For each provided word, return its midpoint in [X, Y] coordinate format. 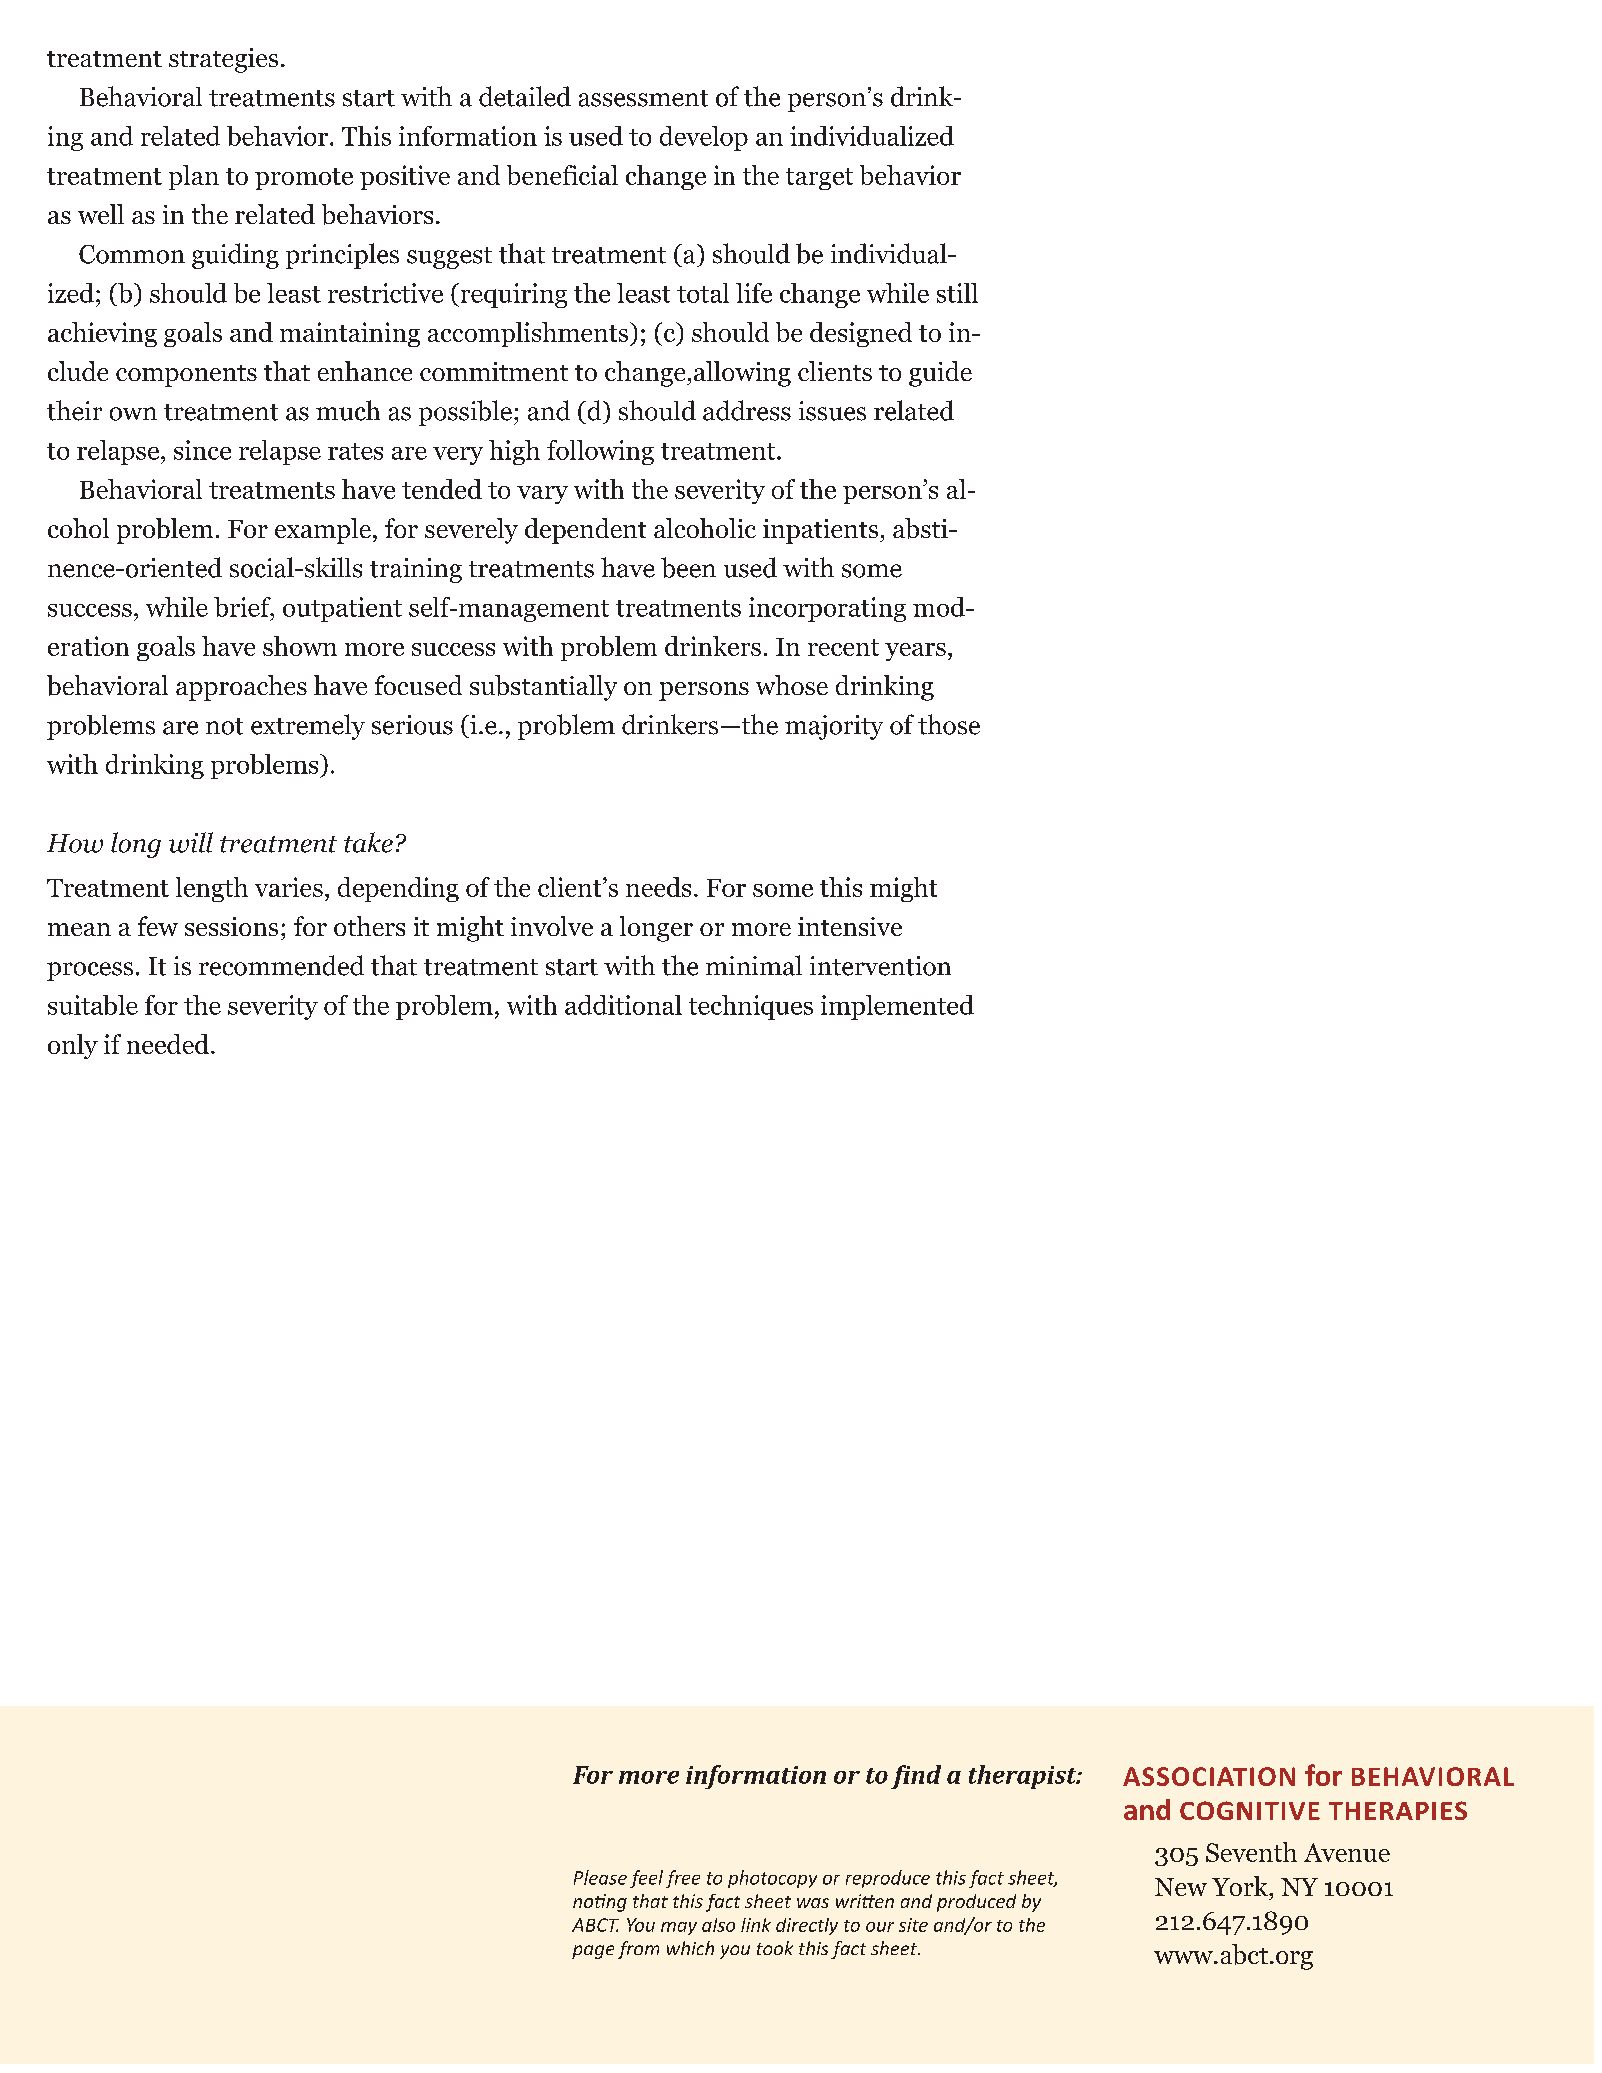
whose [792, 685]
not [224, 726]
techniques [751, 1007]
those [949, 724]
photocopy [772, 1879]
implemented [897, 1007]
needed [168, 1044]
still [957, 293]
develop [704, 138]
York [1241, 1886]
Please [600, 1877]
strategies [223, 60]
